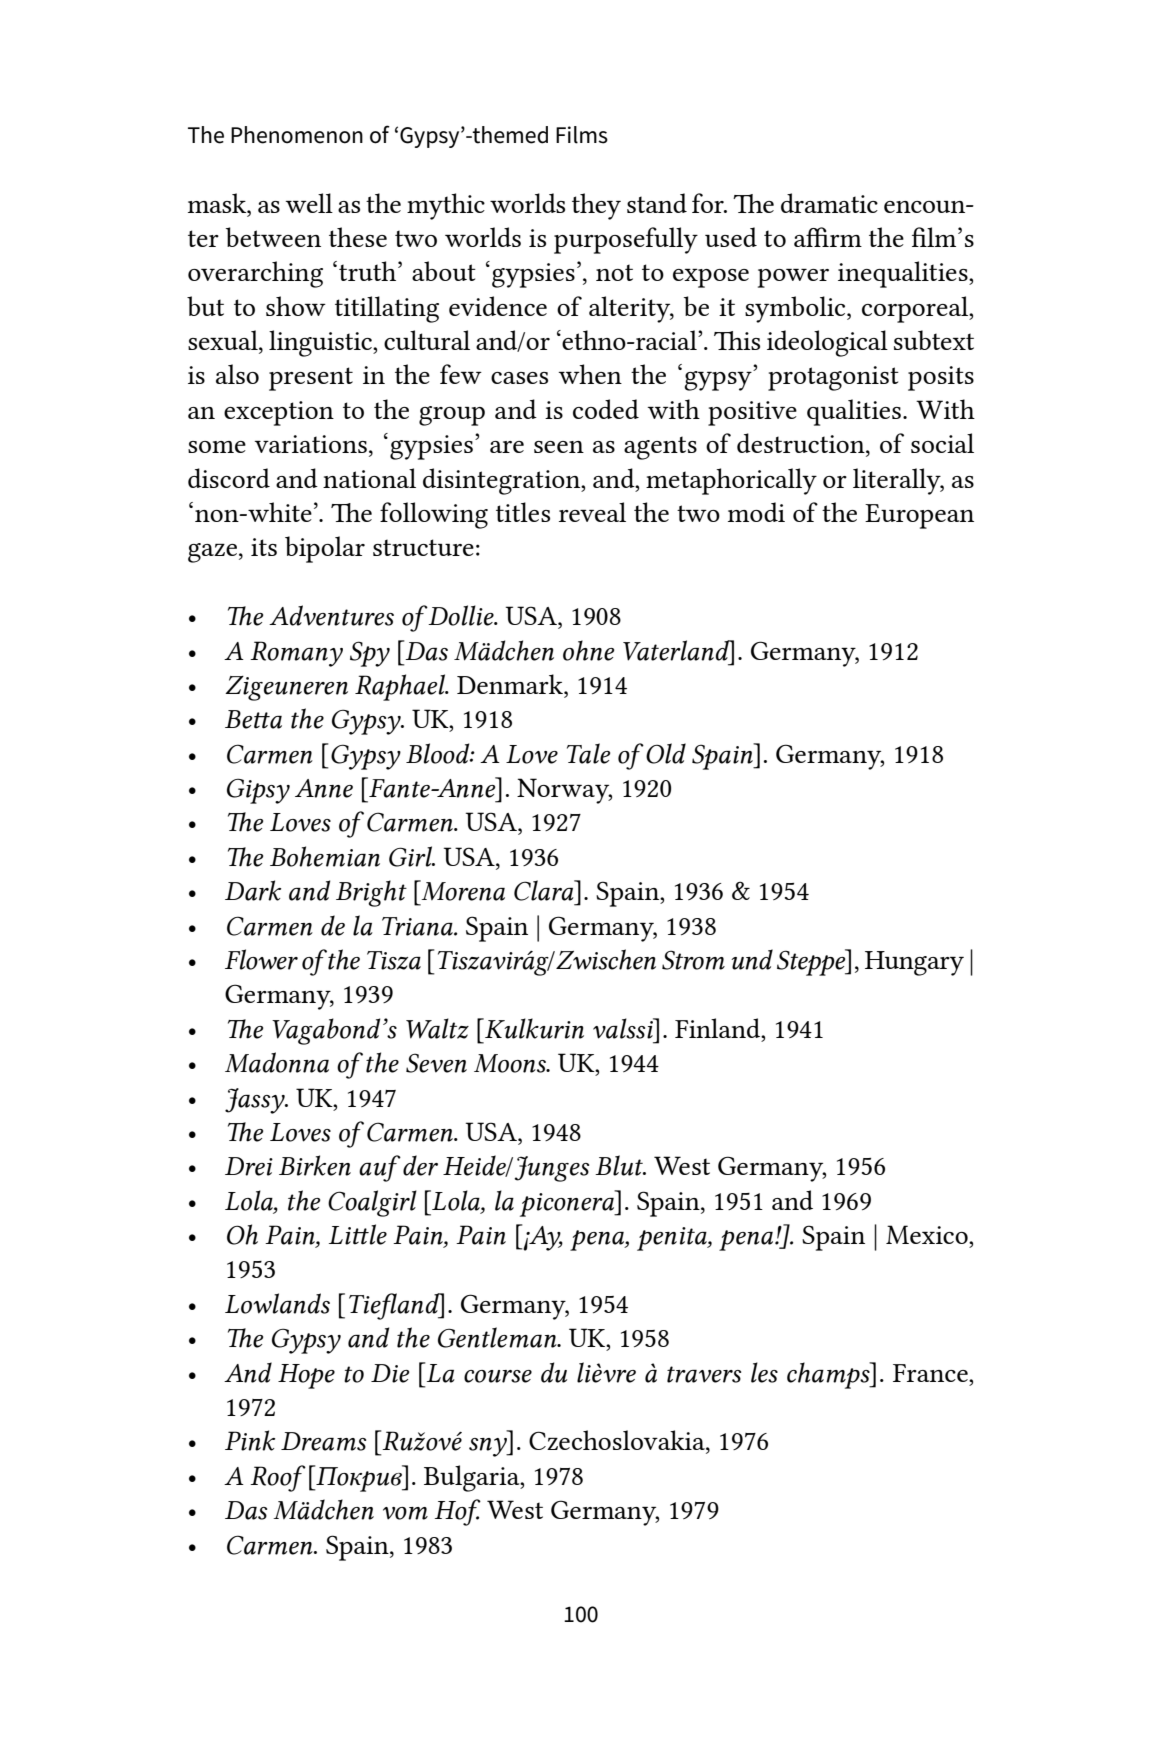  Describe the element at coordinates (812, 962) in the screenshot. I see `Steppe` at that location.
